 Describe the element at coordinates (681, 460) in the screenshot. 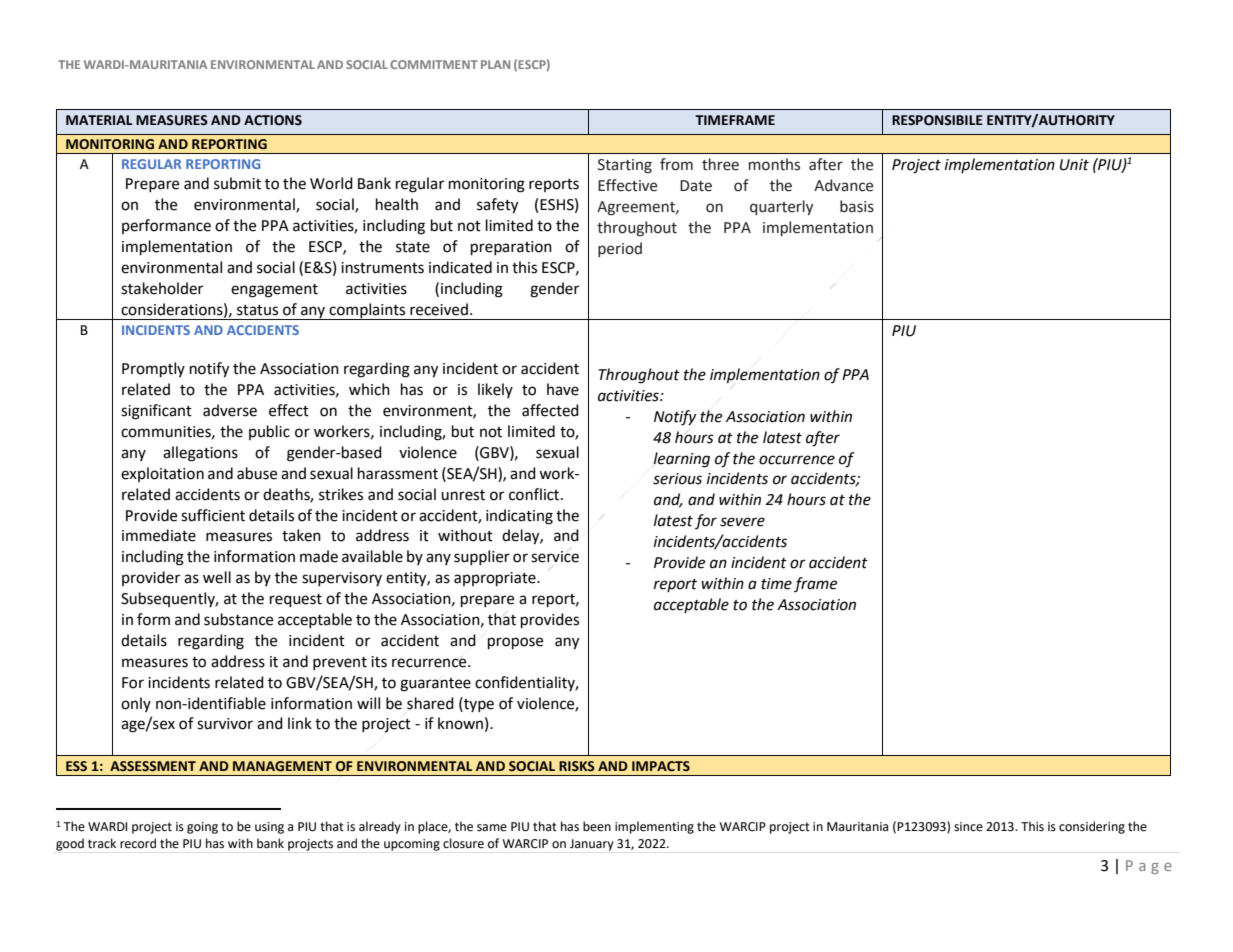

I see `learning` at that location.
